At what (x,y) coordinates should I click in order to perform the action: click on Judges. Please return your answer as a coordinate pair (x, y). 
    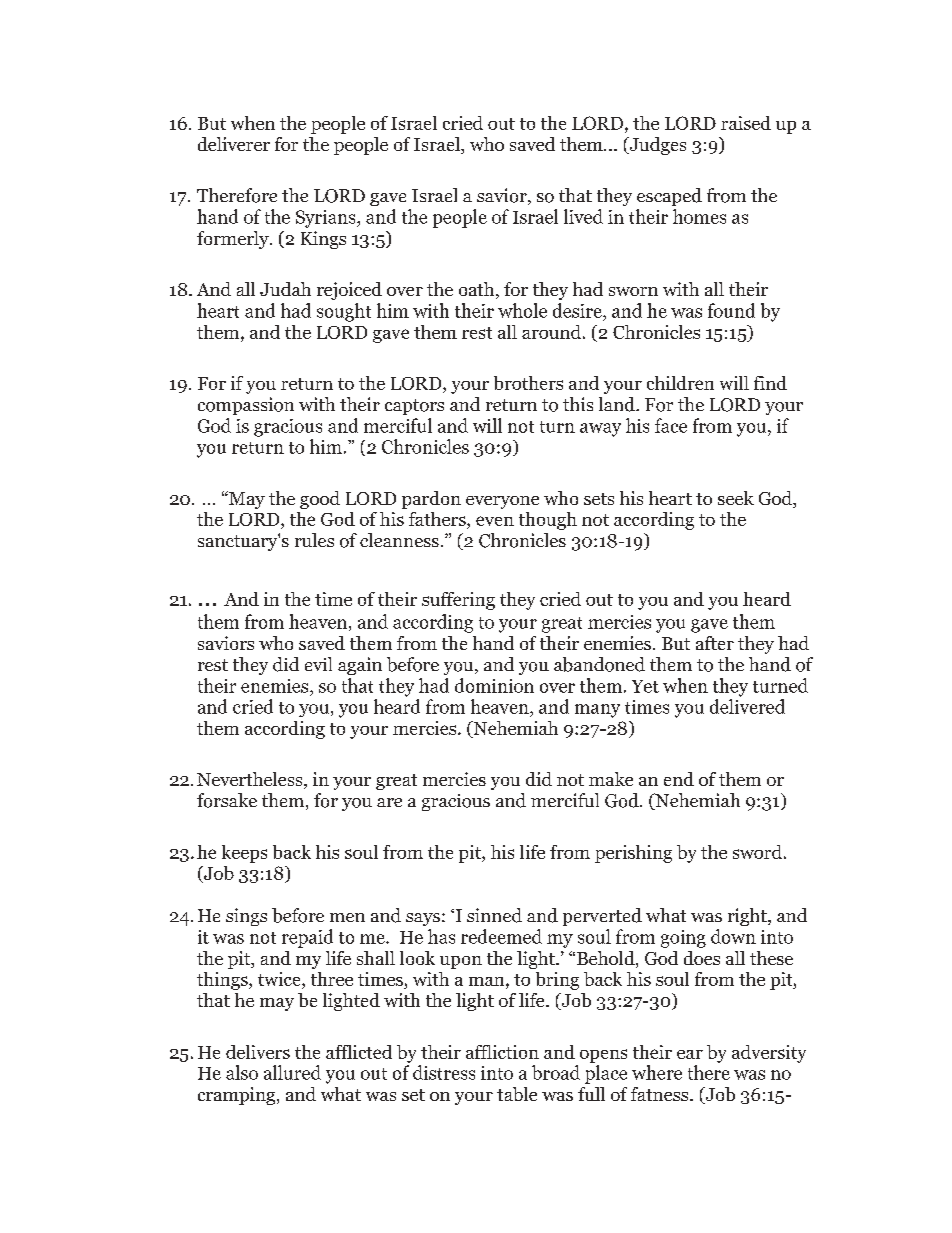
    Looking at the image, I should click on (656, 146).
